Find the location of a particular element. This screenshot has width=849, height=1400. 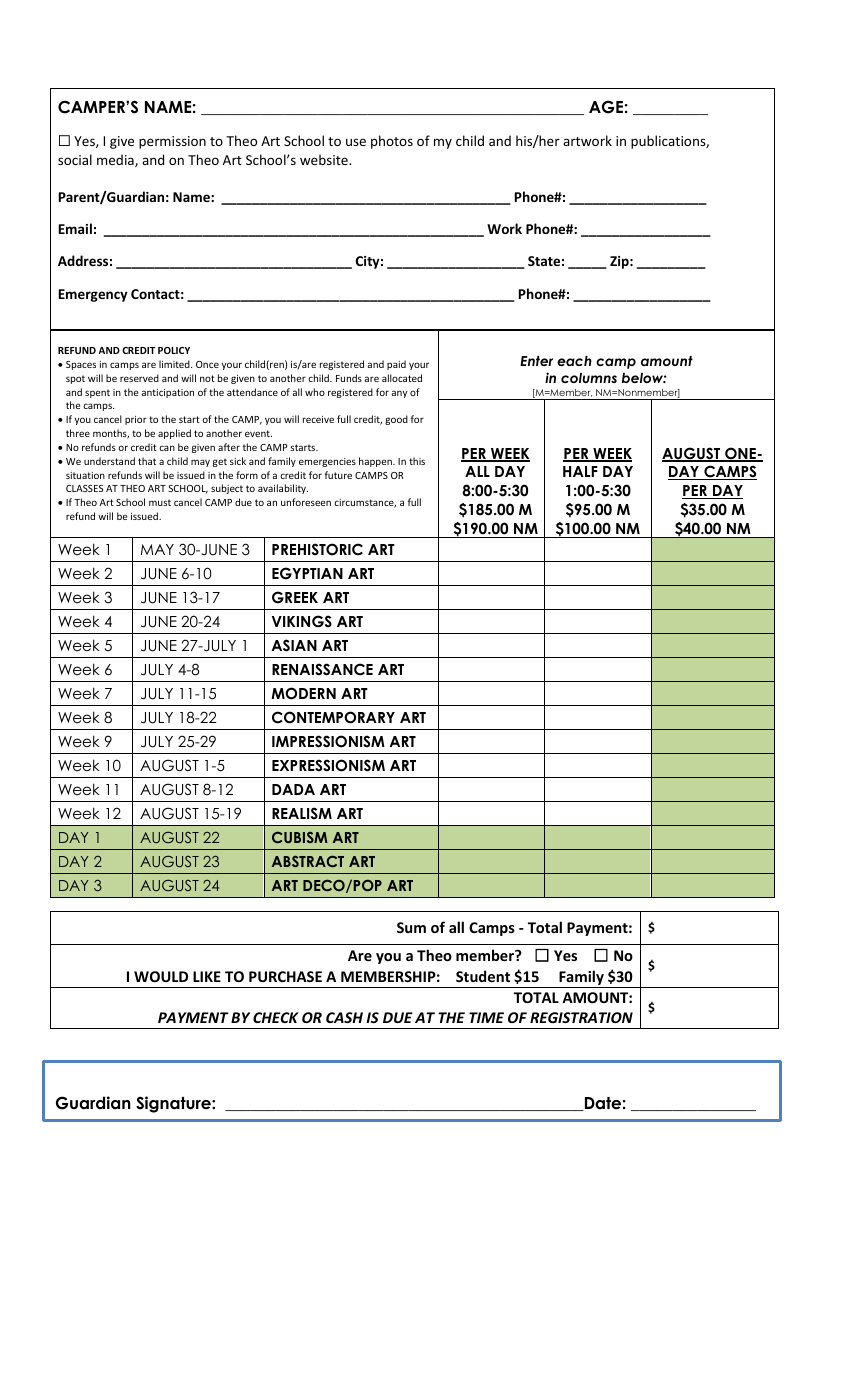

REALISM is located at coordinates (302, 813).
